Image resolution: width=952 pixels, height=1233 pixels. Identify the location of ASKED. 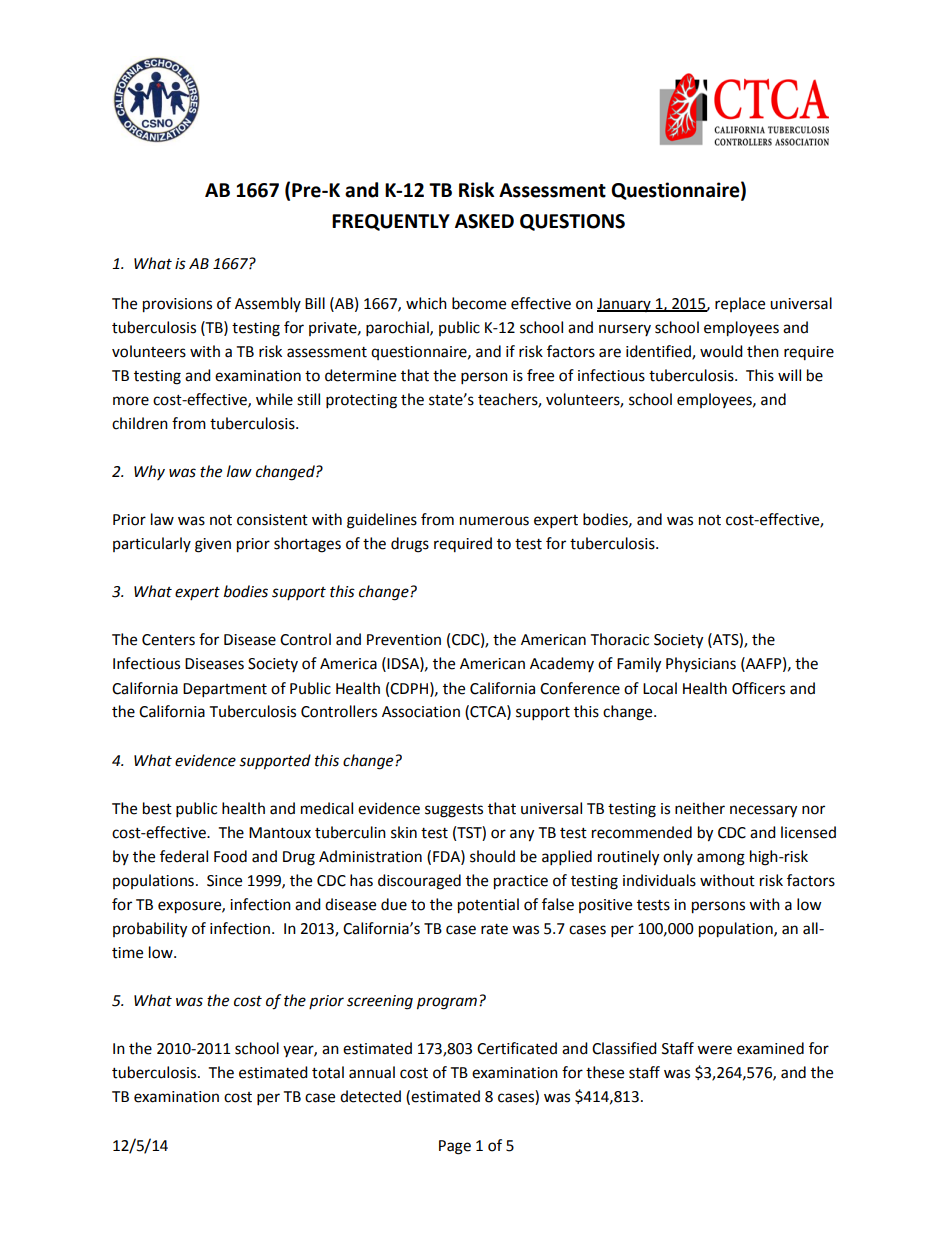
(484, 221).
